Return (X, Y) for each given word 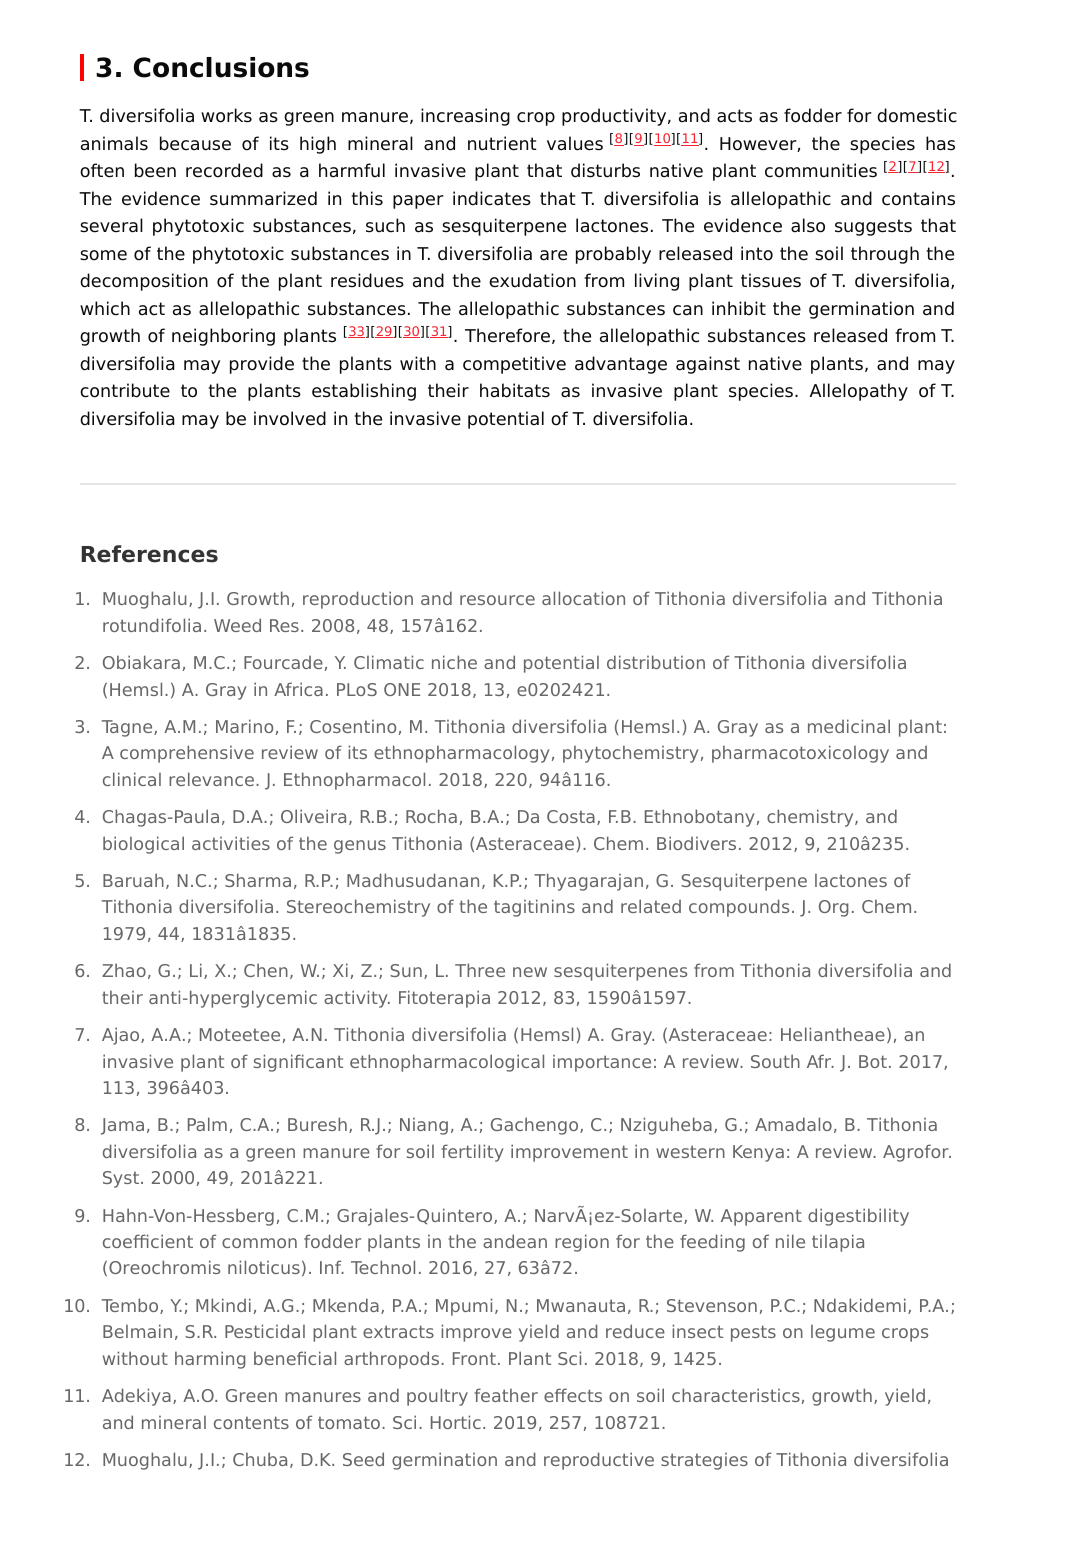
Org (834, 908)
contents (251, 1422)
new (530, 972)
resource (497, 600)
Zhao (124, 970)
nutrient (502, 143)
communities (821, 170)
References (150, 554)
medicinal (849, 726)
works (226, 115)
